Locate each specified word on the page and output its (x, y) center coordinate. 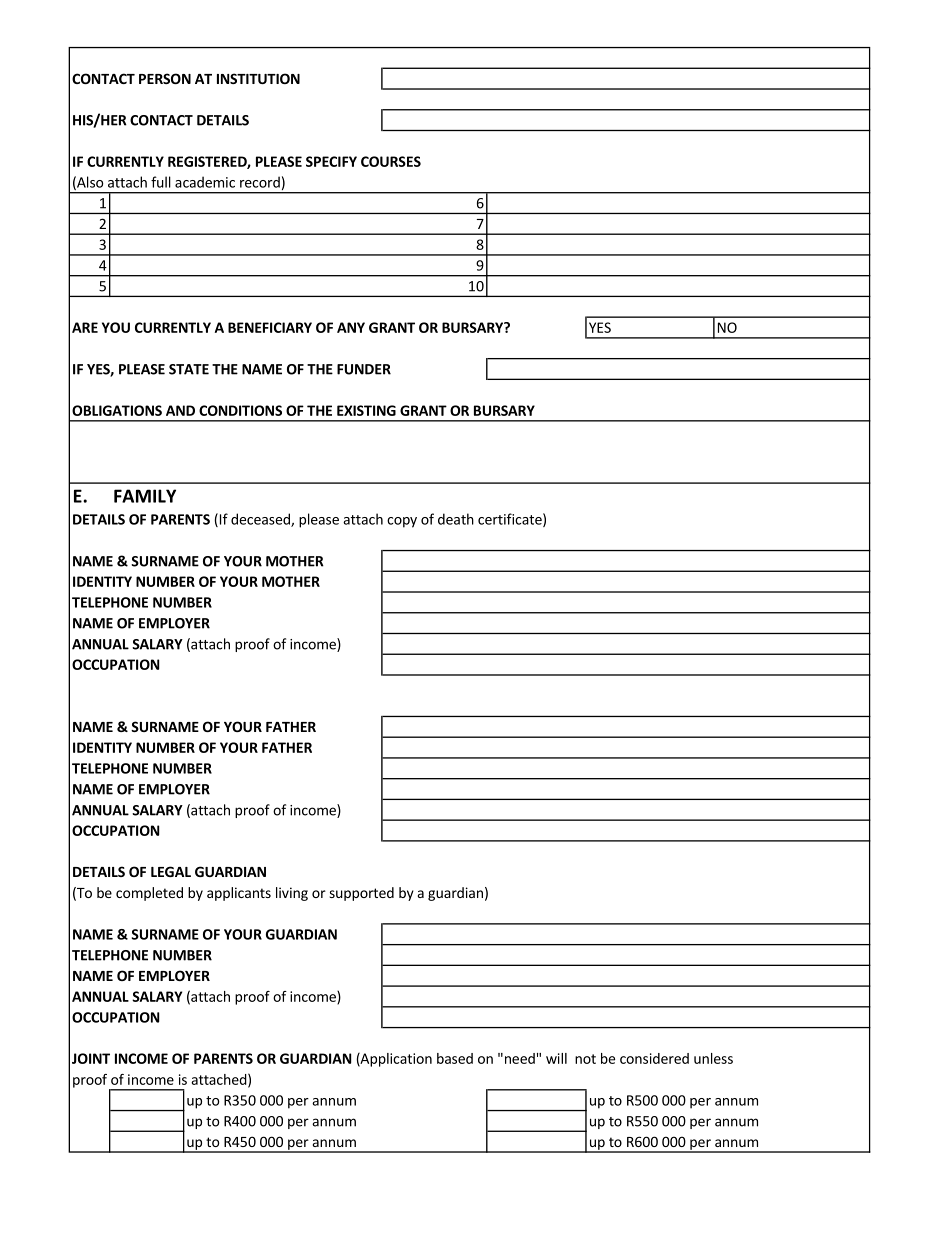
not (585, 1059)
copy (402, 522)
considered (654, 1058)
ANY (351, 327)
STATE (189, 369)
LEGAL (171, 871)
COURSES (391, 161)
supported (361, 894)
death (456, 519)
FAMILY (145, 496)
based (455, 1058)
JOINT (91, 1058)
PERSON (165, 78)
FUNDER (364, 369)
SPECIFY (331, 161)
